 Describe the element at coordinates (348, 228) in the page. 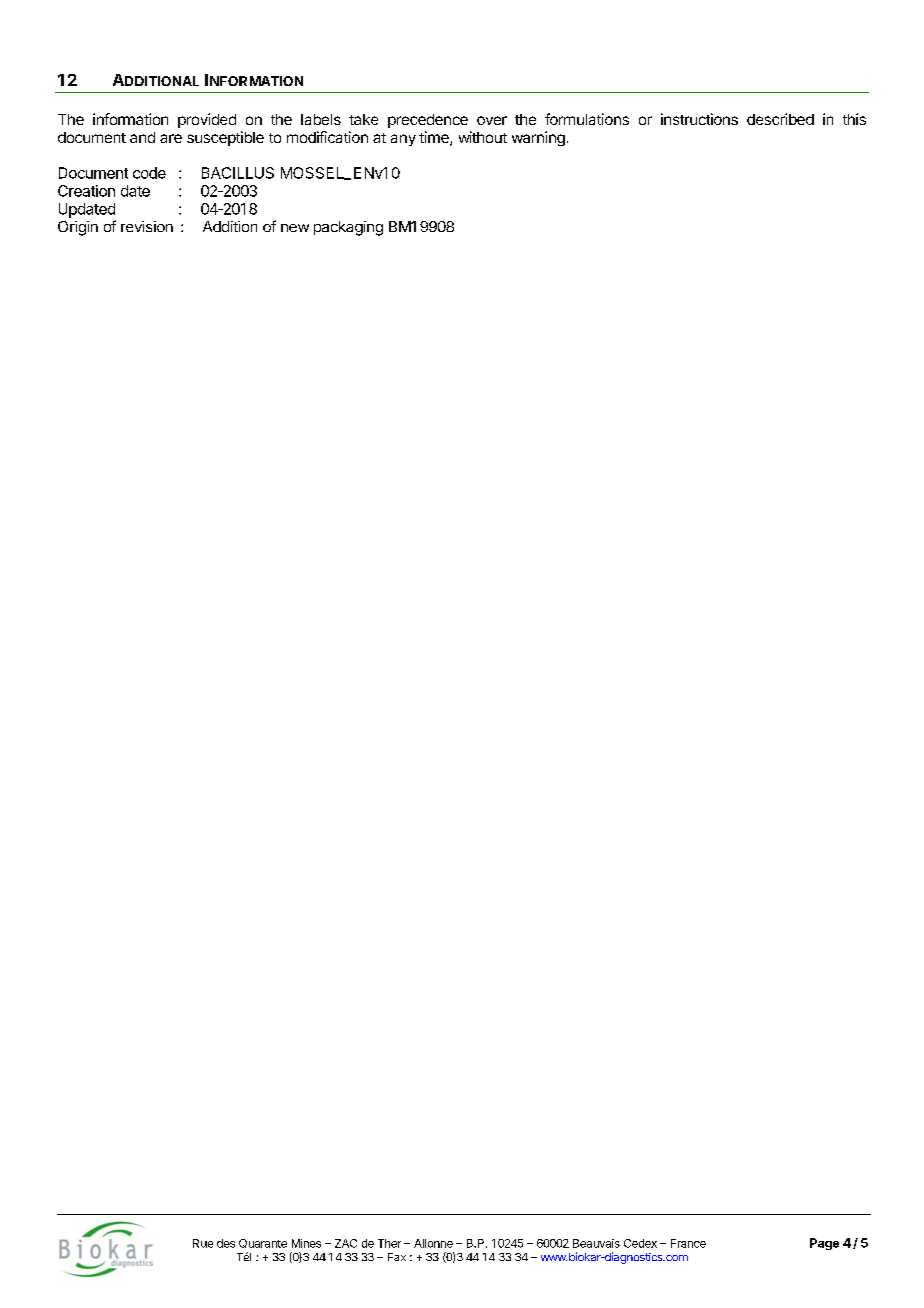

I see `packaging` at that location.
